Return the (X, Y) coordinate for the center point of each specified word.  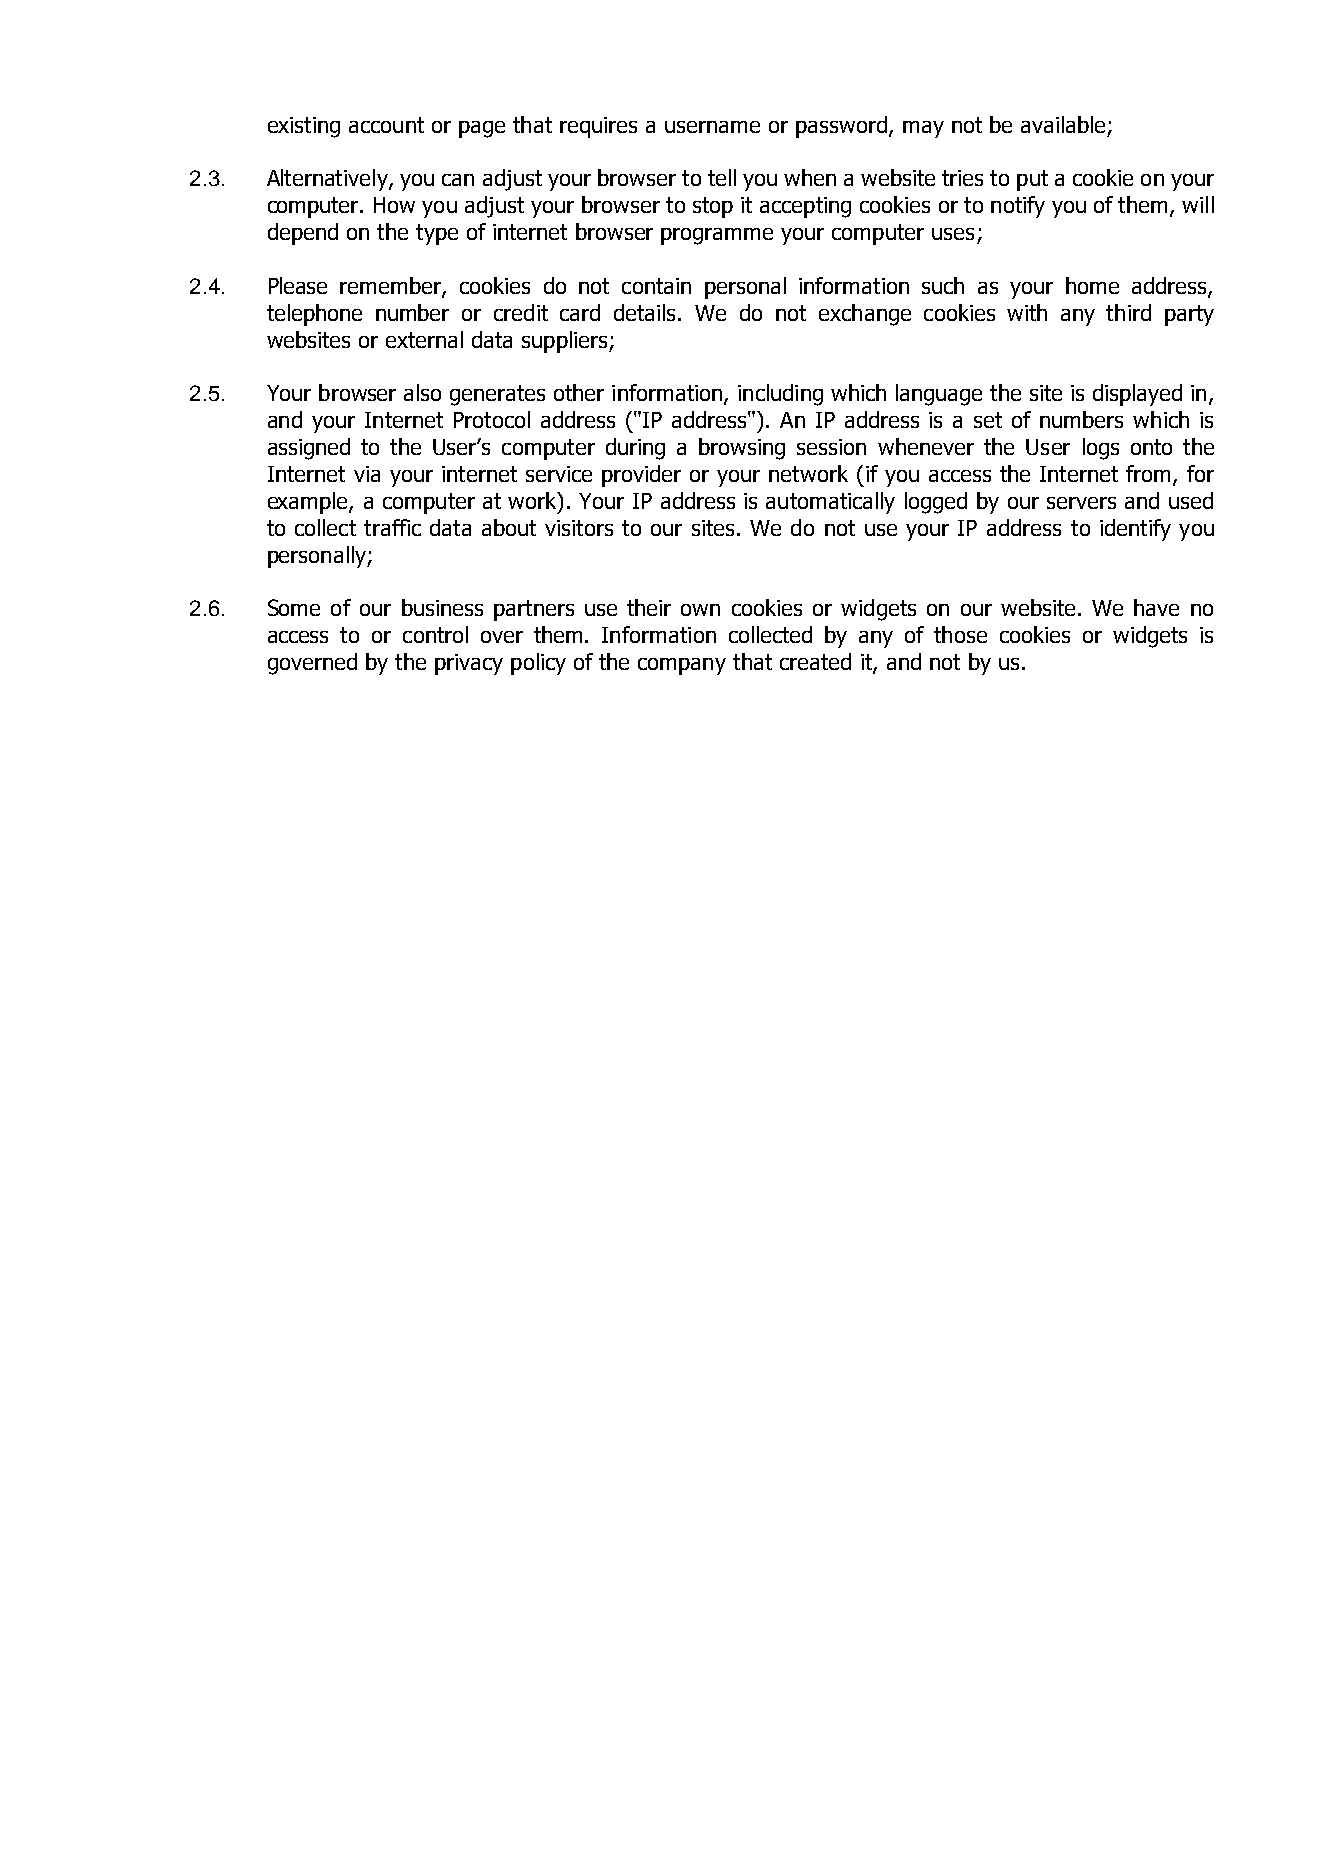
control (435, 634)
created (815, 661)
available (1063, 124)
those (960, 634)
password (841, 127)
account (386, 125)
